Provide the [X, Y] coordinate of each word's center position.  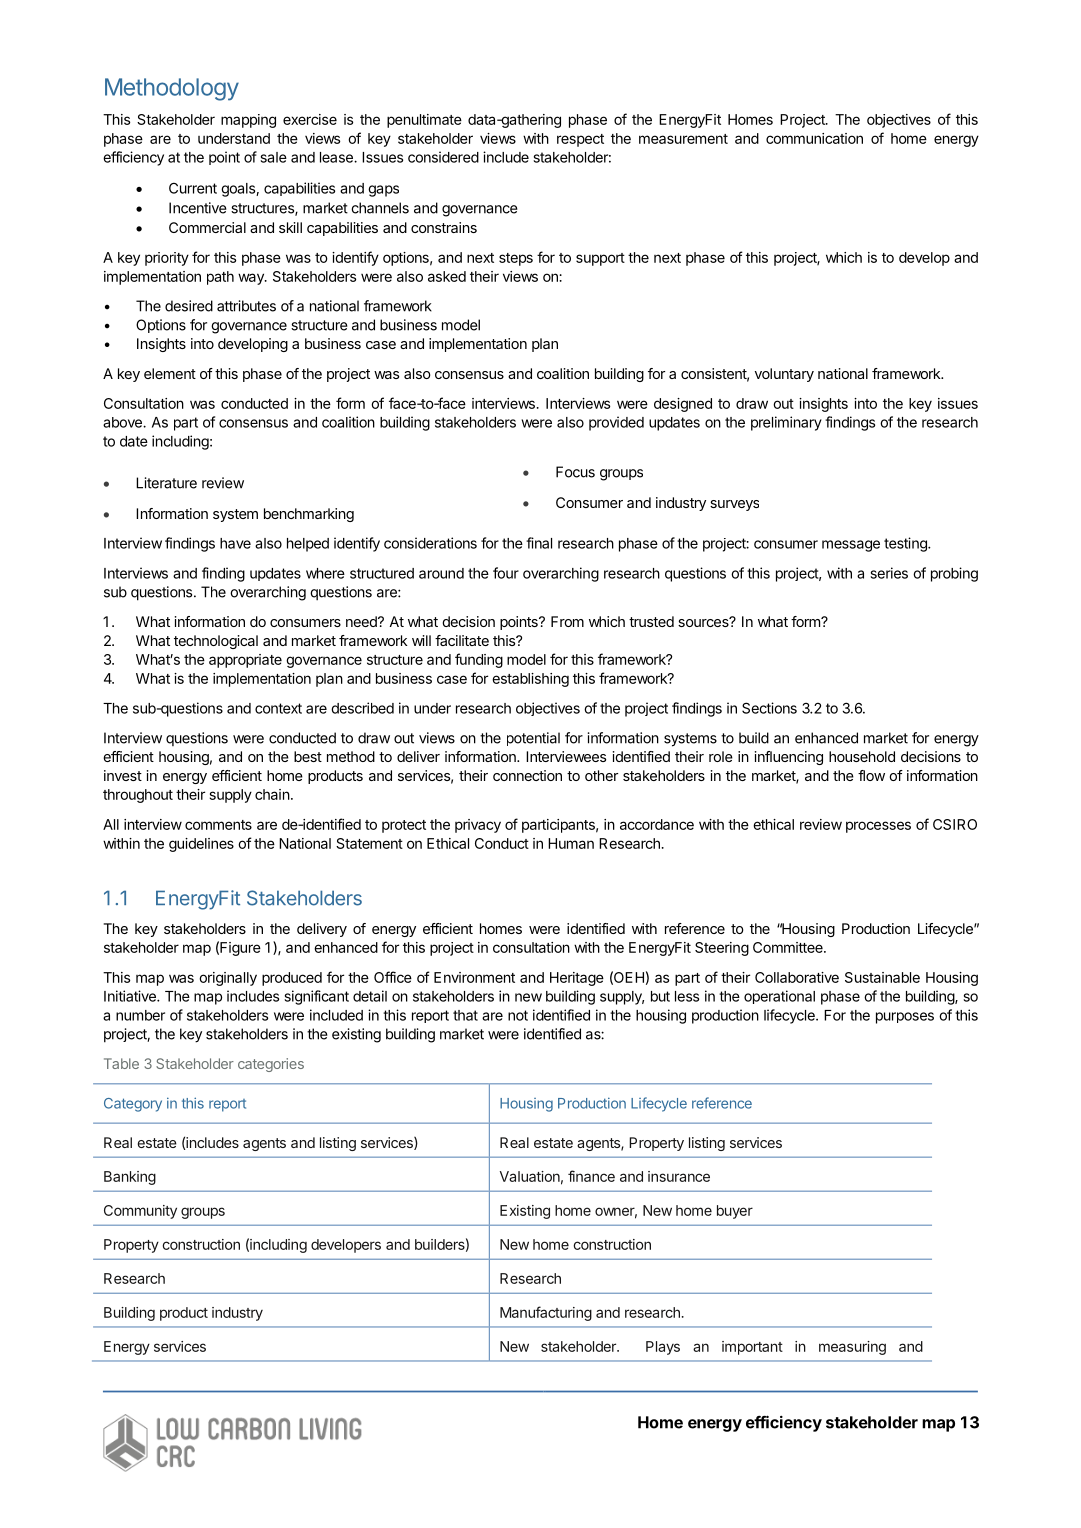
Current [193, 188]
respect [580, 140]
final [539, 543]
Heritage [577, 979]
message [851, 546]
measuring [852, 1348]
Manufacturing [546, 1313]
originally [228, 979]
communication [814, 138]
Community [140, 1212]
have [235, 543]
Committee [789, 947]
